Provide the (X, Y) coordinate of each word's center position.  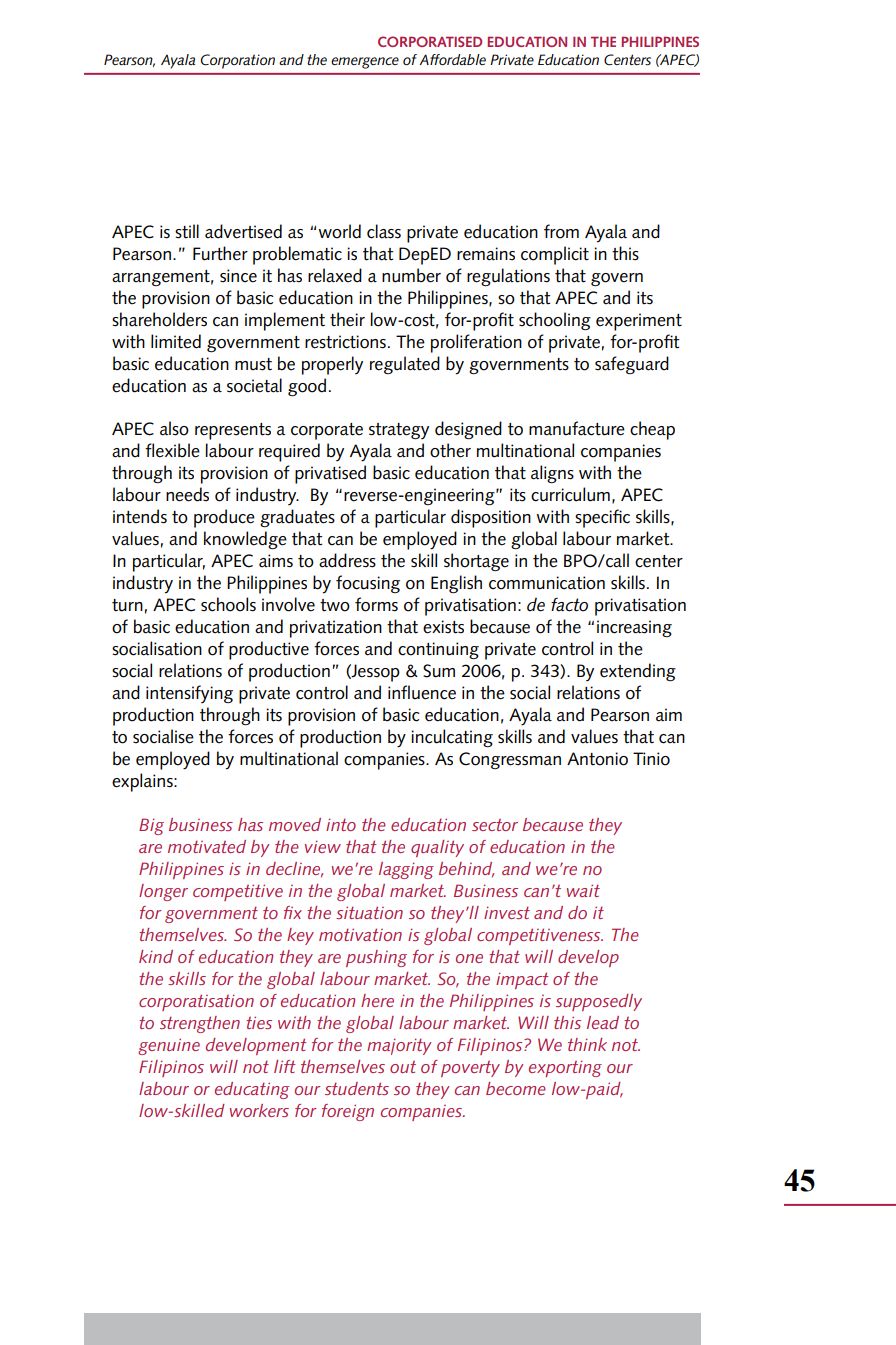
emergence (365, 63)
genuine (169, 1046)
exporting (565, 1068)
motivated (207, 846)
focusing (368, 584)
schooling (555, 321)
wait (583, 890)
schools (228, 604)
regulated (405, 365)
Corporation (237, 61)
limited (176, 341)
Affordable (452, 59)
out (403, 1067)
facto (569, 605)
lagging (406, 870)
